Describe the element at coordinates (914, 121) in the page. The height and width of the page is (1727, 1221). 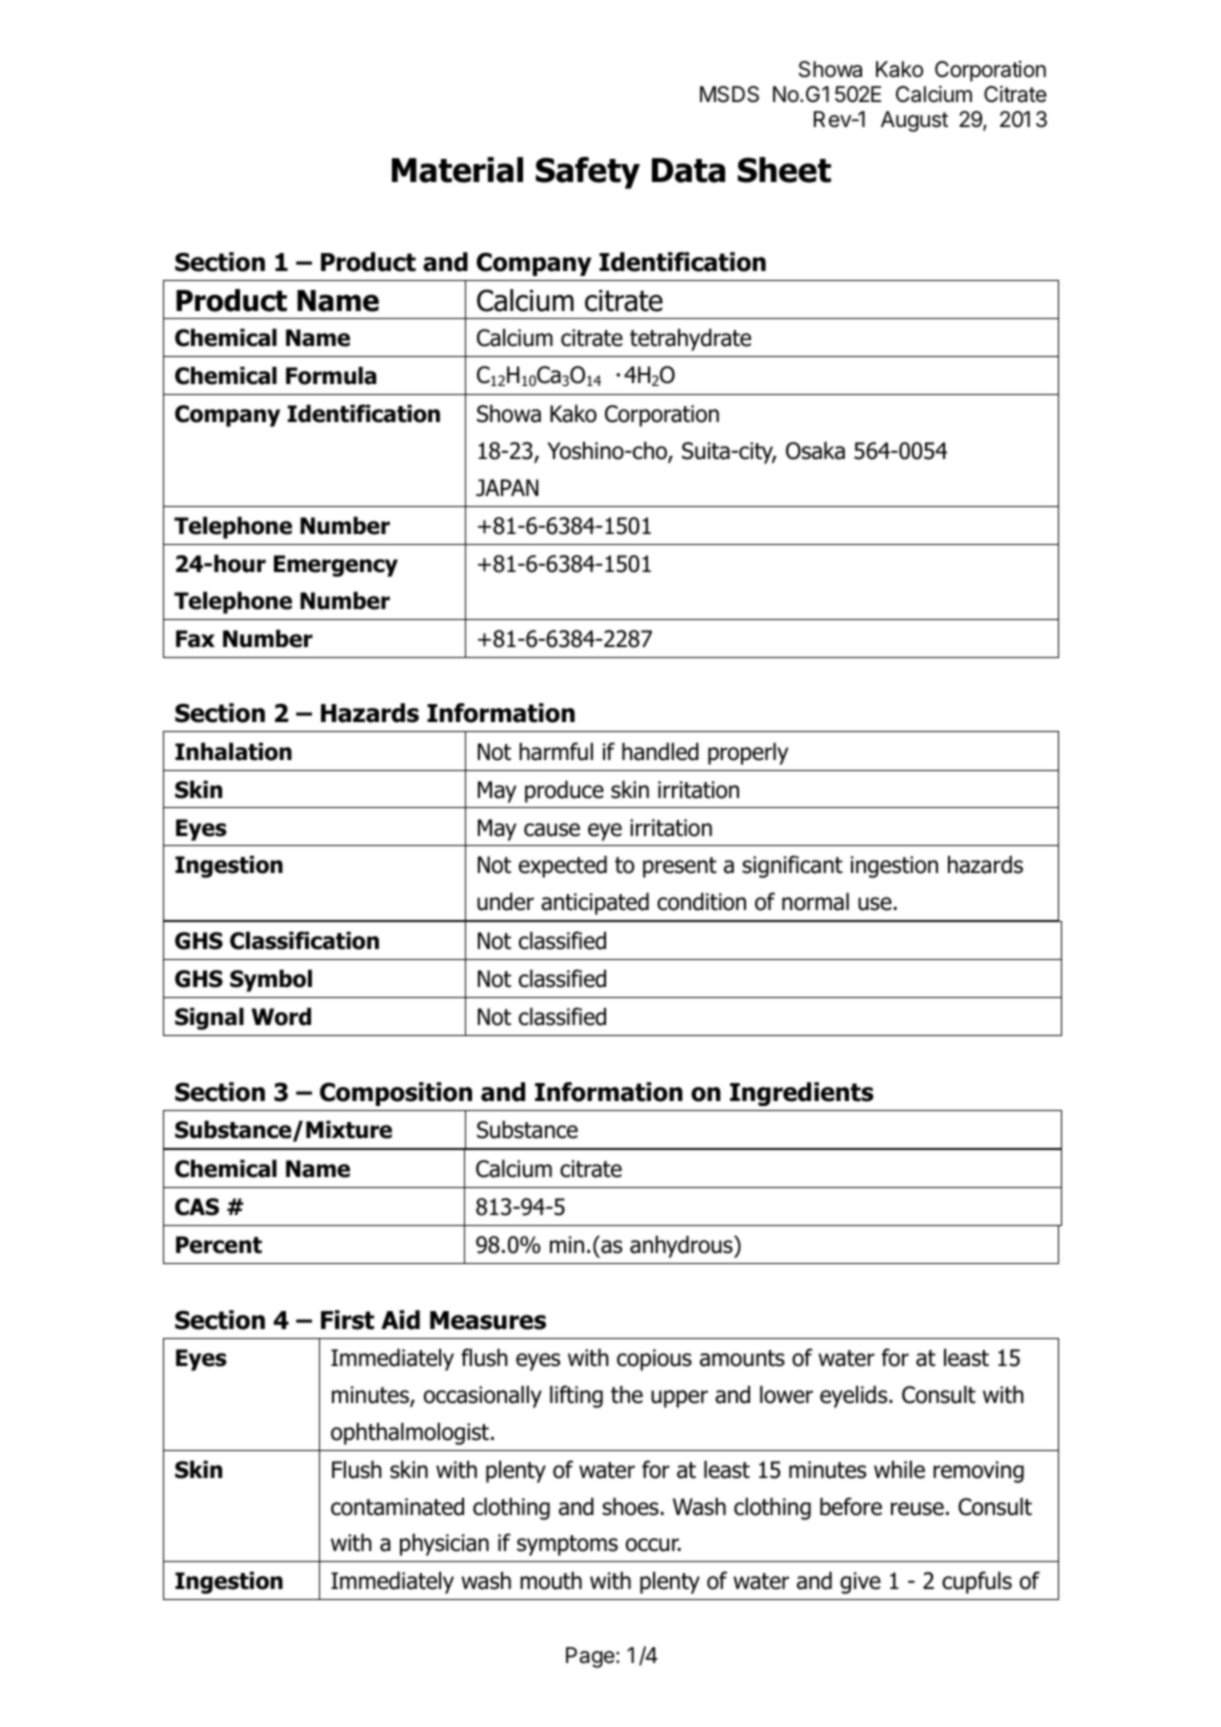
I see `August` at that location.
